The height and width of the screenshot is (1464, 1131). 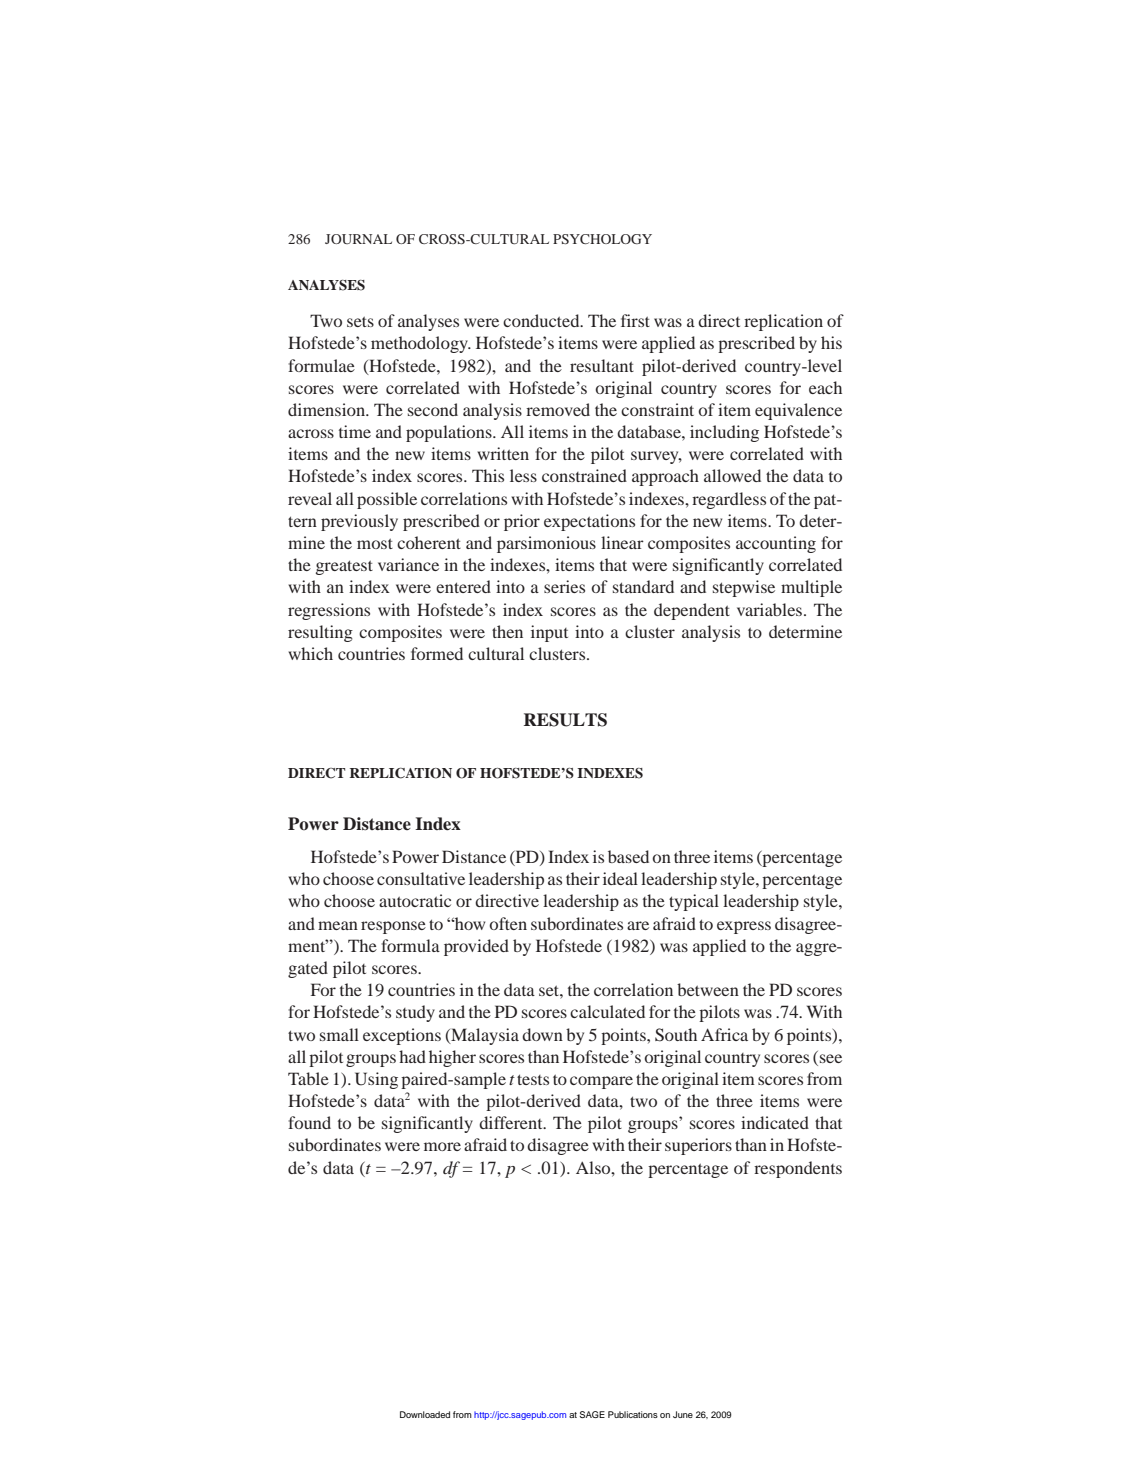 What do you see at coordinates (825, 387) in the screenshot?
I see `each` at bounding box center [825, 387].
